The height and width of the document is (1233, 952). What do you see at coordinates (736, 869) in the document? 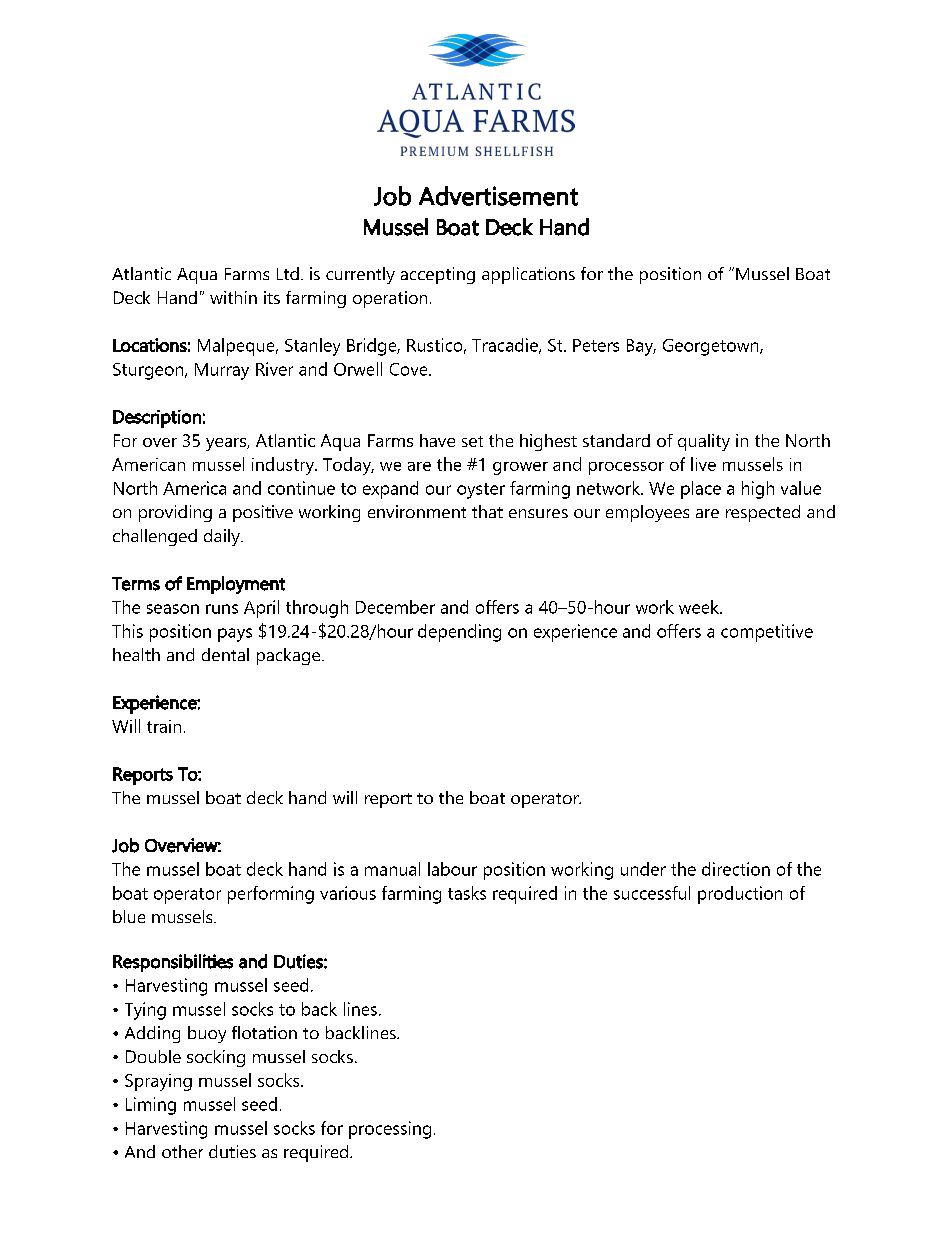
I see `direction` at bounding box center [736, 869].
